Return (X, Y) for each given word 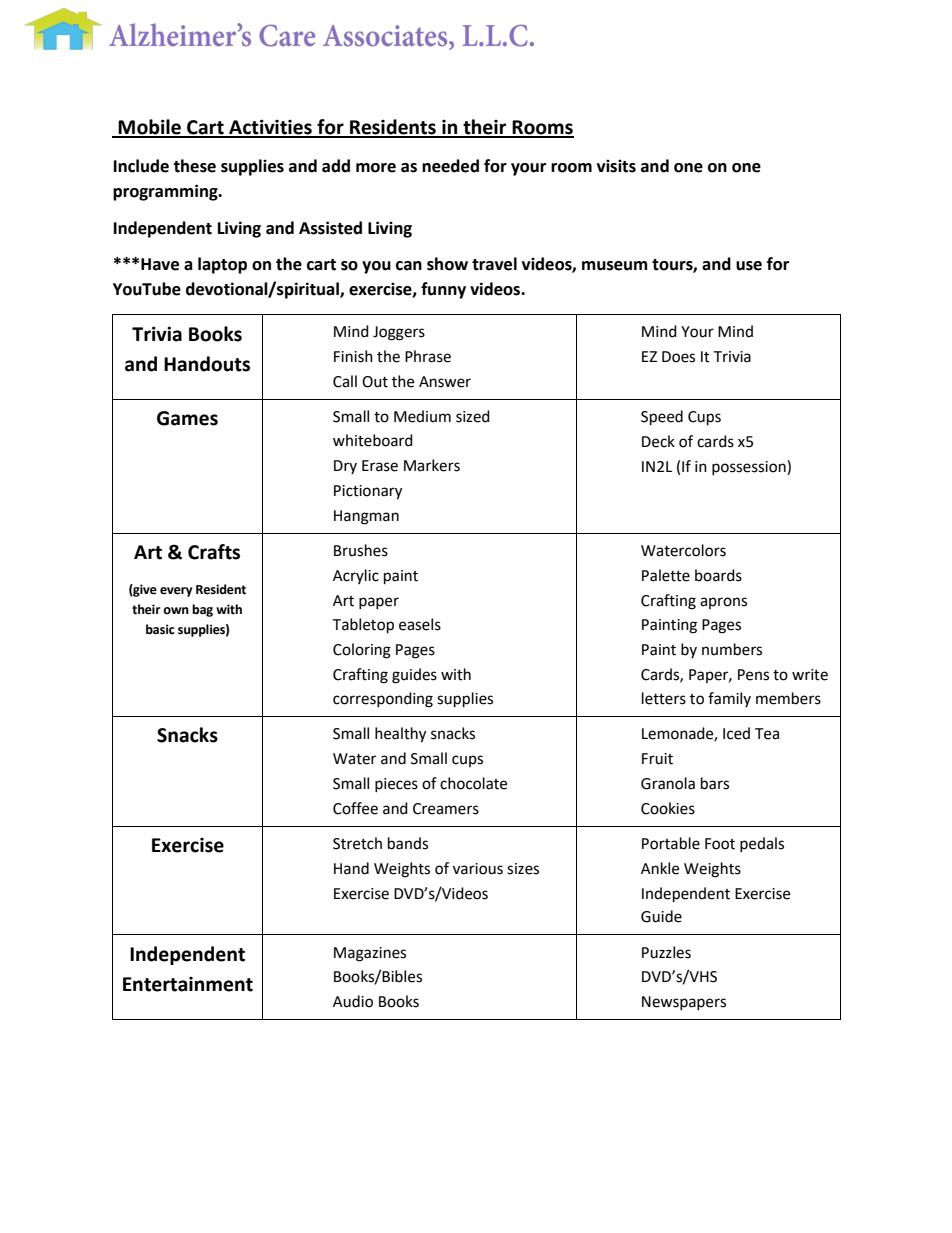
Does (678, 357)
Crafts (214, 552)
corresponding (383, 700)
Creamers (446, 809)
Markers (432, 465)
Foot (720, 844)
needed (450, 166)
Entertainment (188, 984)
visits (616, 166)
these (194, 166)
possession (750, 467)
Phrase (428, 356)
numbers (732, 649)
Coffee (355, 808)
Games (187, 418)
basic (160, 629)
